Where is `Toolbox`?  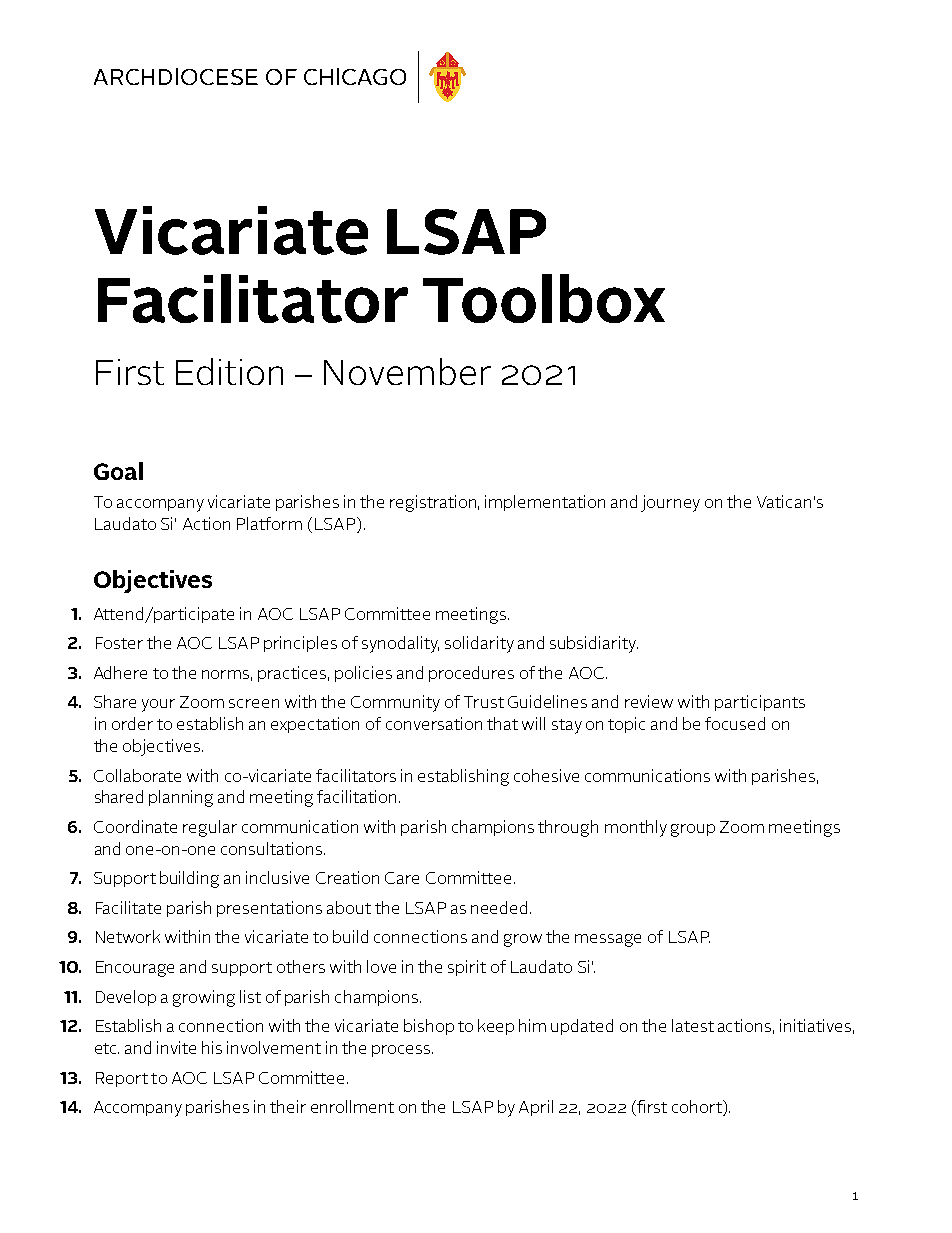 Toolbox is located at coordinates (544, 298).
